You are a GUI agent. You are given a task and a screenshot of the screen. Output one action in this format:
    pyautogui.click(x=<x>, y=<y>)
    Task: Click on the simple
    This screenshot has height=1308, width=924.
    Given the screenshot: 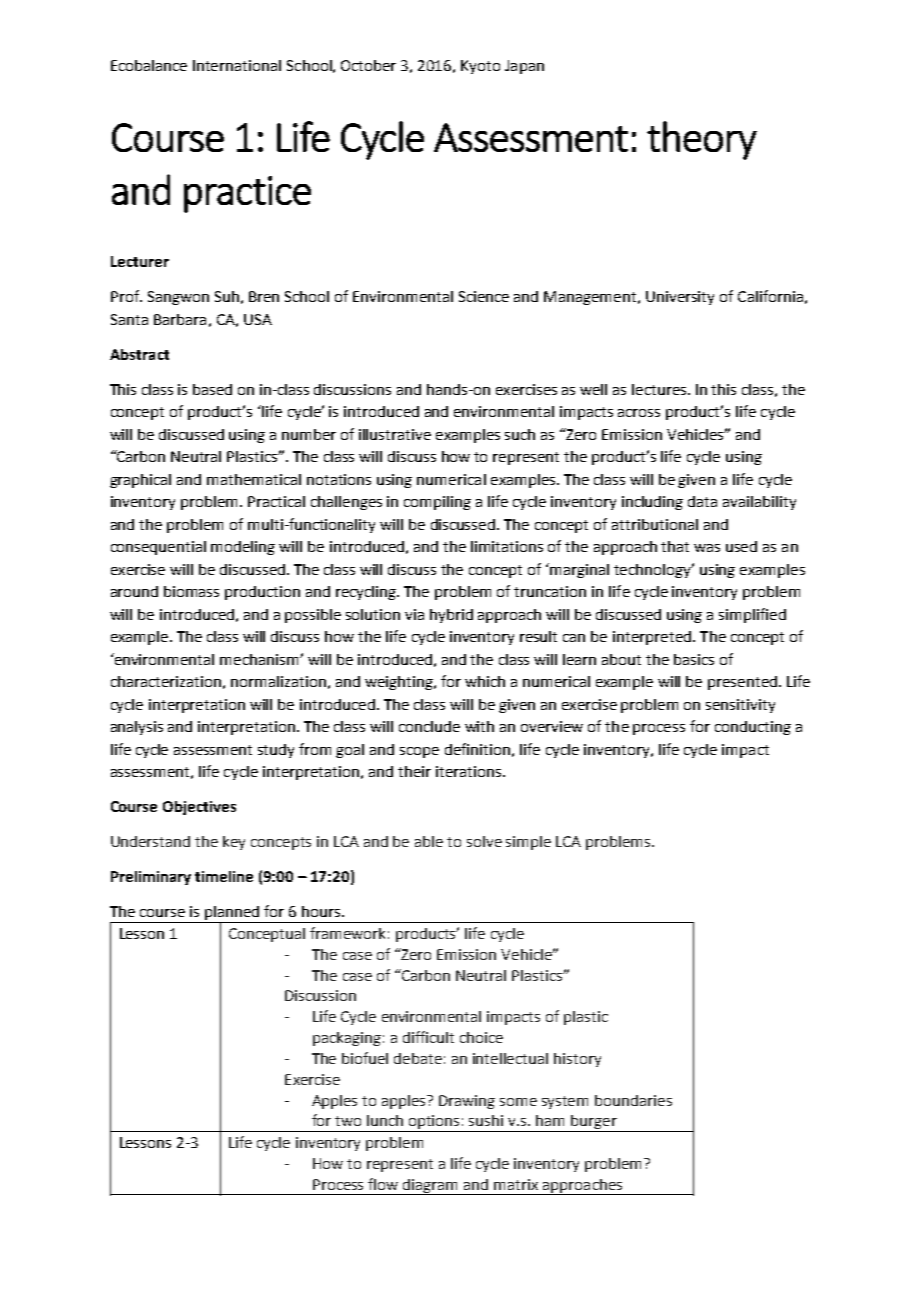 What is the action you would take?
    pyautogui.click(x=528, y=843)
